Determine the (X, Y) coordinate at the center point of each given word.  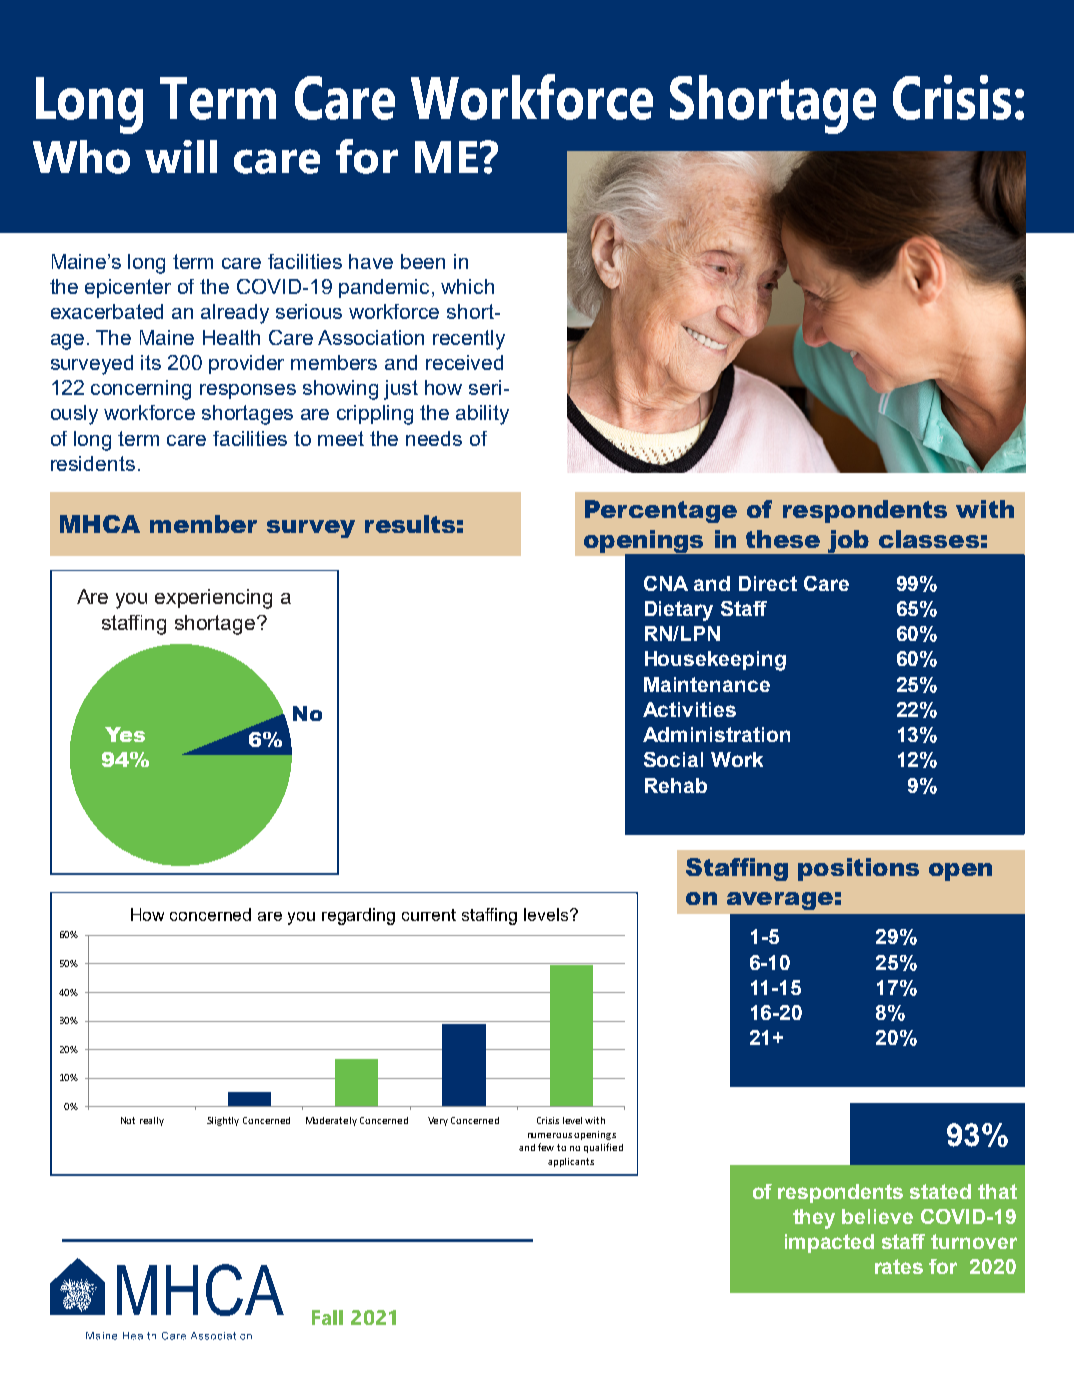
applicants (571, 1162)
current (429, 915)
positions (858, 869)
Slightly (223, 1121)
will (181, 156)
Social (673, 759)
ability (482, 415)
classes (929, 539)
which (467, 286)
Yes (125, 734)
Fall (327, 1317)
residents (93, 463)
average (780, 901)
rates (899, 1266)
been (423, 261)
